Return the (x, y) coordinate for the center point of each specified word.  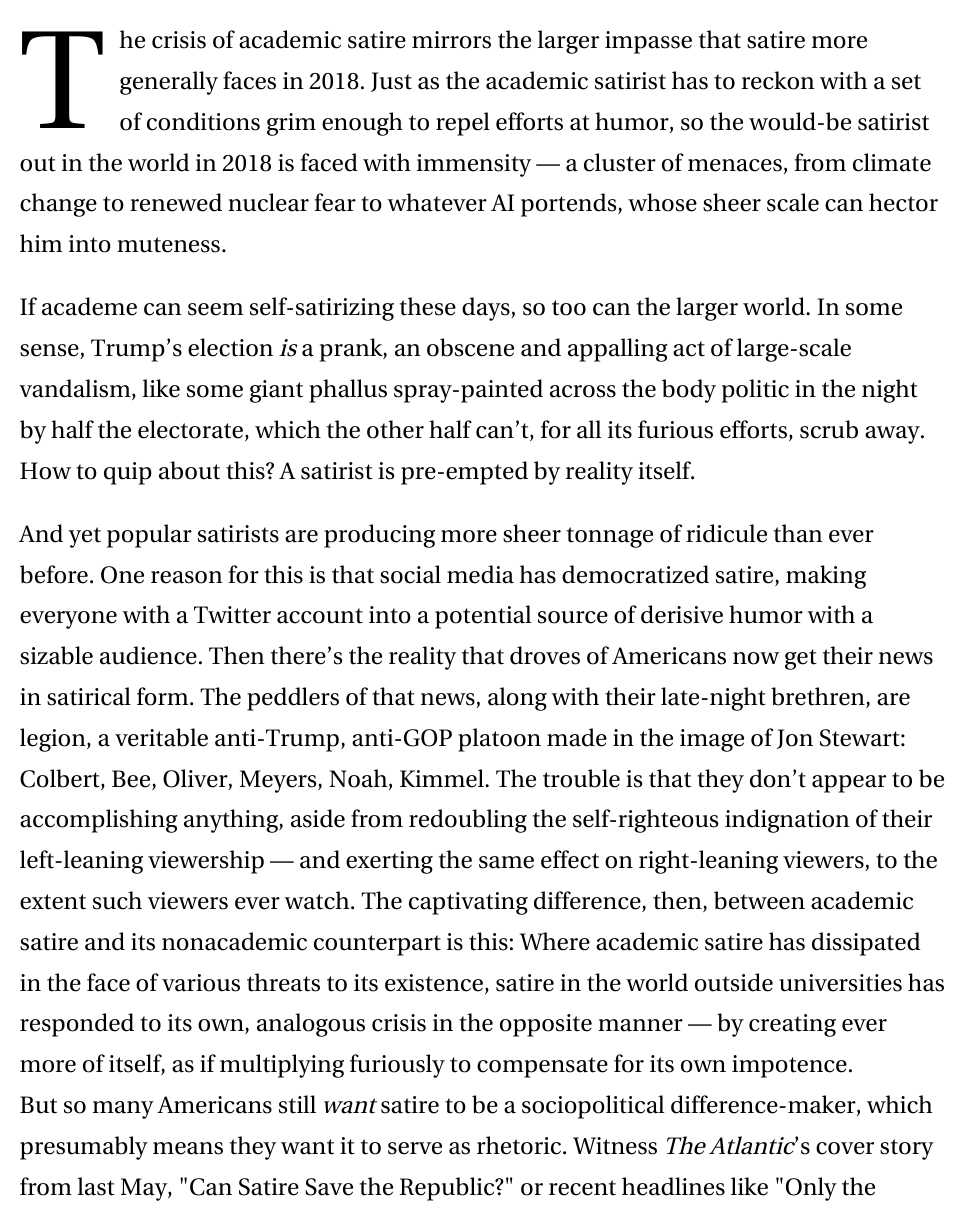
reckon (778, 80)
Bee (132, 780)
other (395, 429)
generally (169, 83)
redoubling (468, 821)
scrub (829, 429)
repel (463, 124)
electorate (190, 429)
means (188, 1148)
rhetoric (520, 1145)
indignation (787, 821)
